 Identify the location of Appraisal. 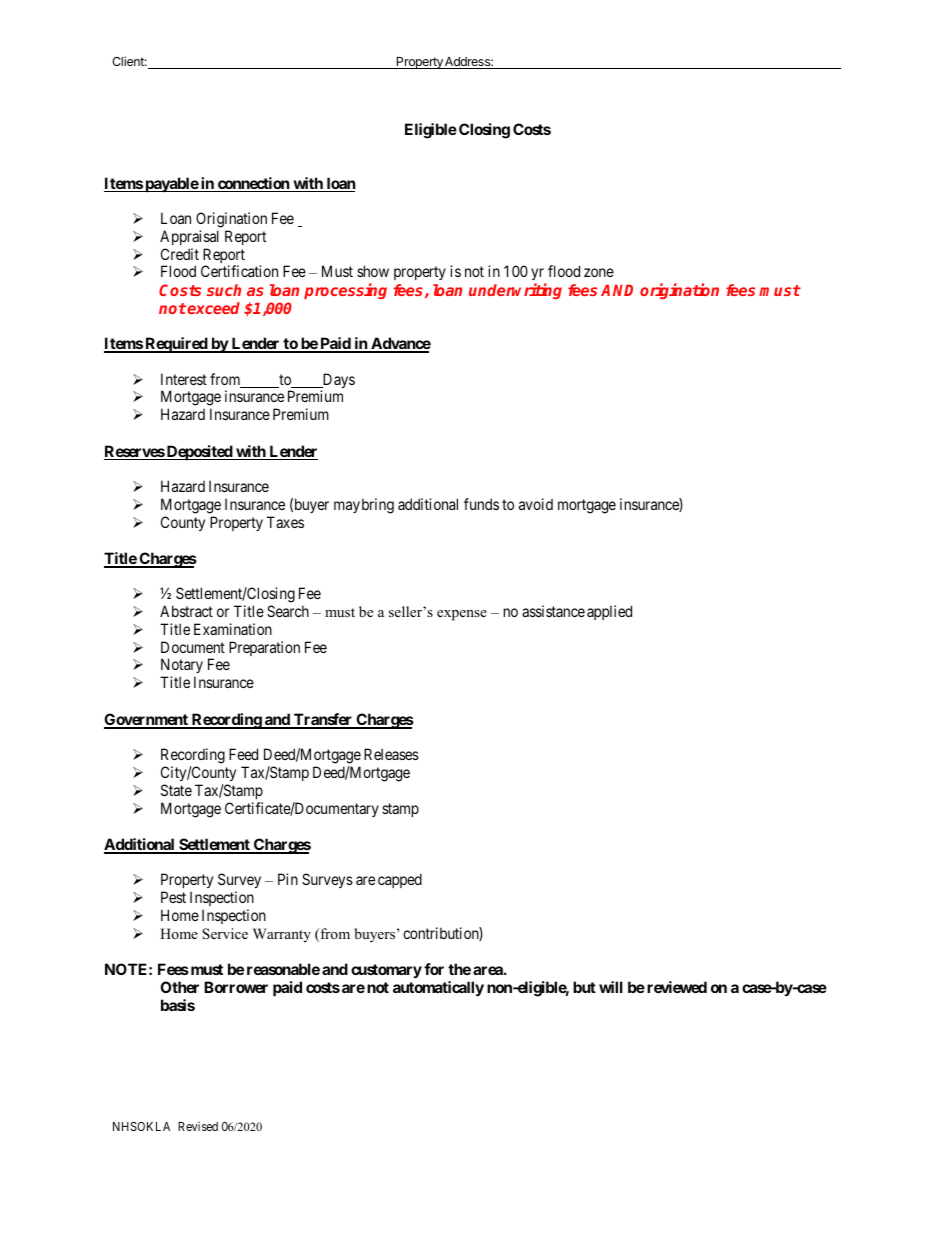
(189, 237).
